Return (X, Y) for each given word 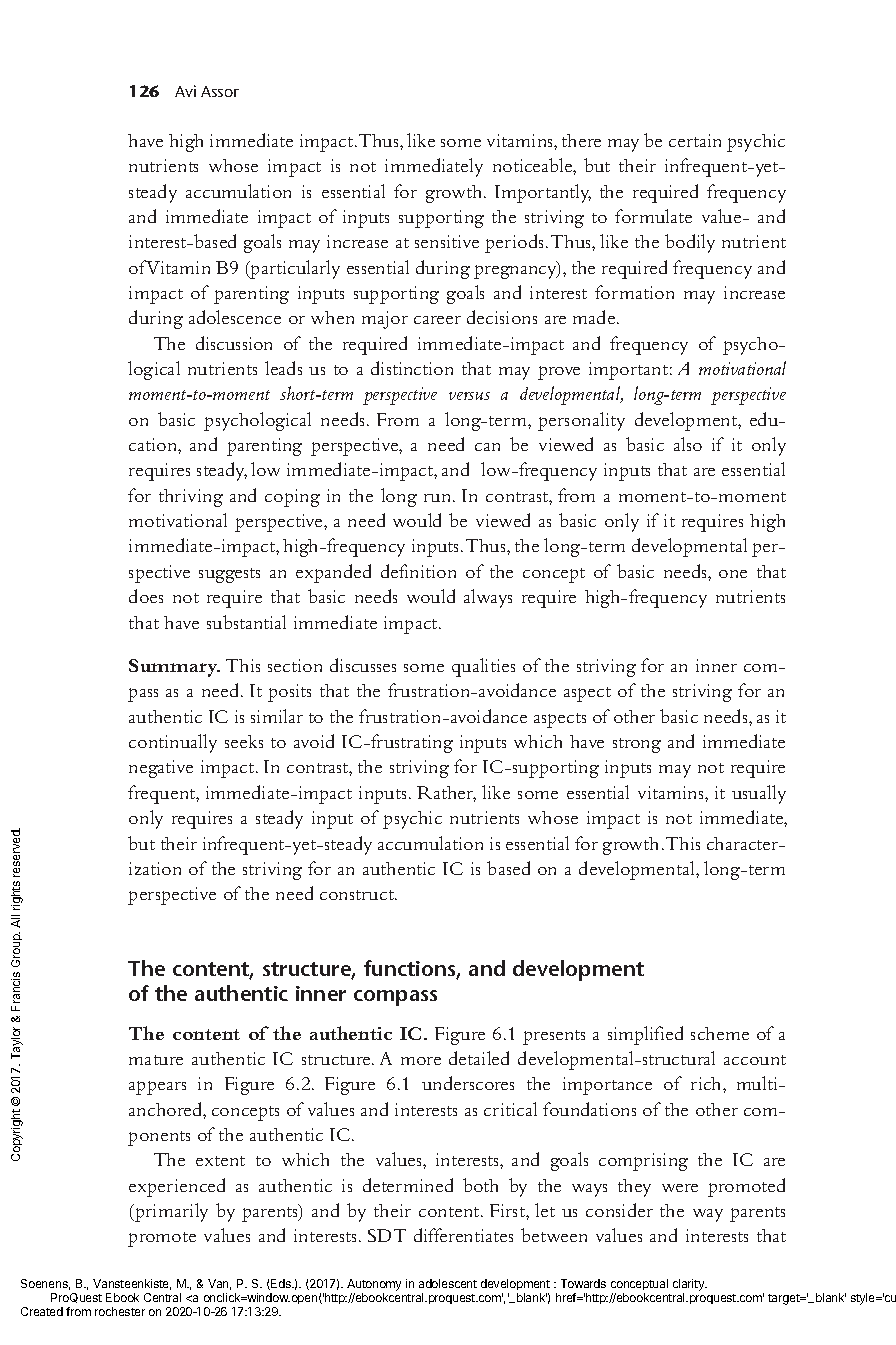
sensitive (447, 241)
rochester (120, 1311)
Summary (174, 668)
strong (637, 745)
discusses (363, 665)
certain (695, 140)
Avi (185, 91)
